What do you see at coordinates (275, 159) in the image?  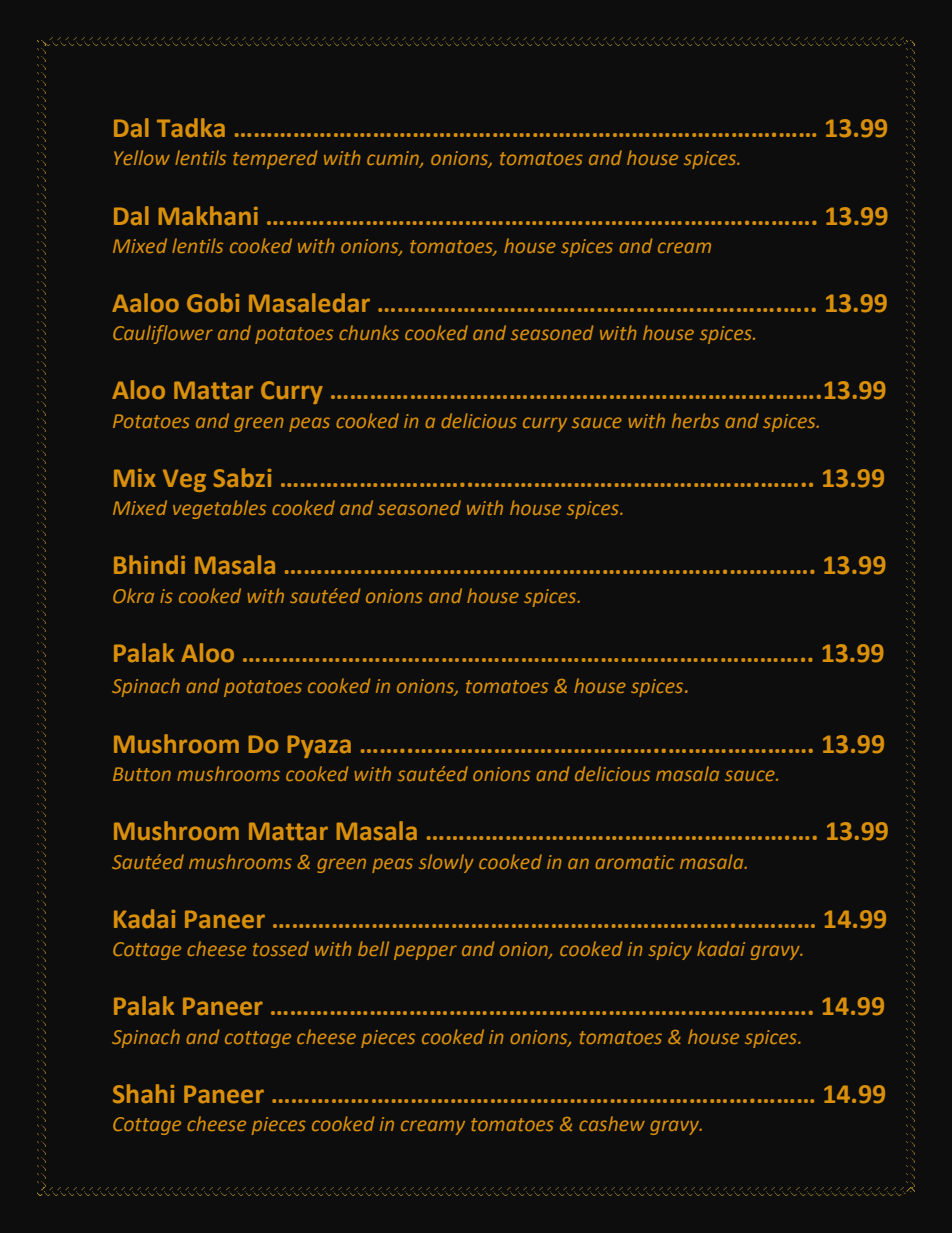 I see `tempered` at bounding box center [275, 159].
